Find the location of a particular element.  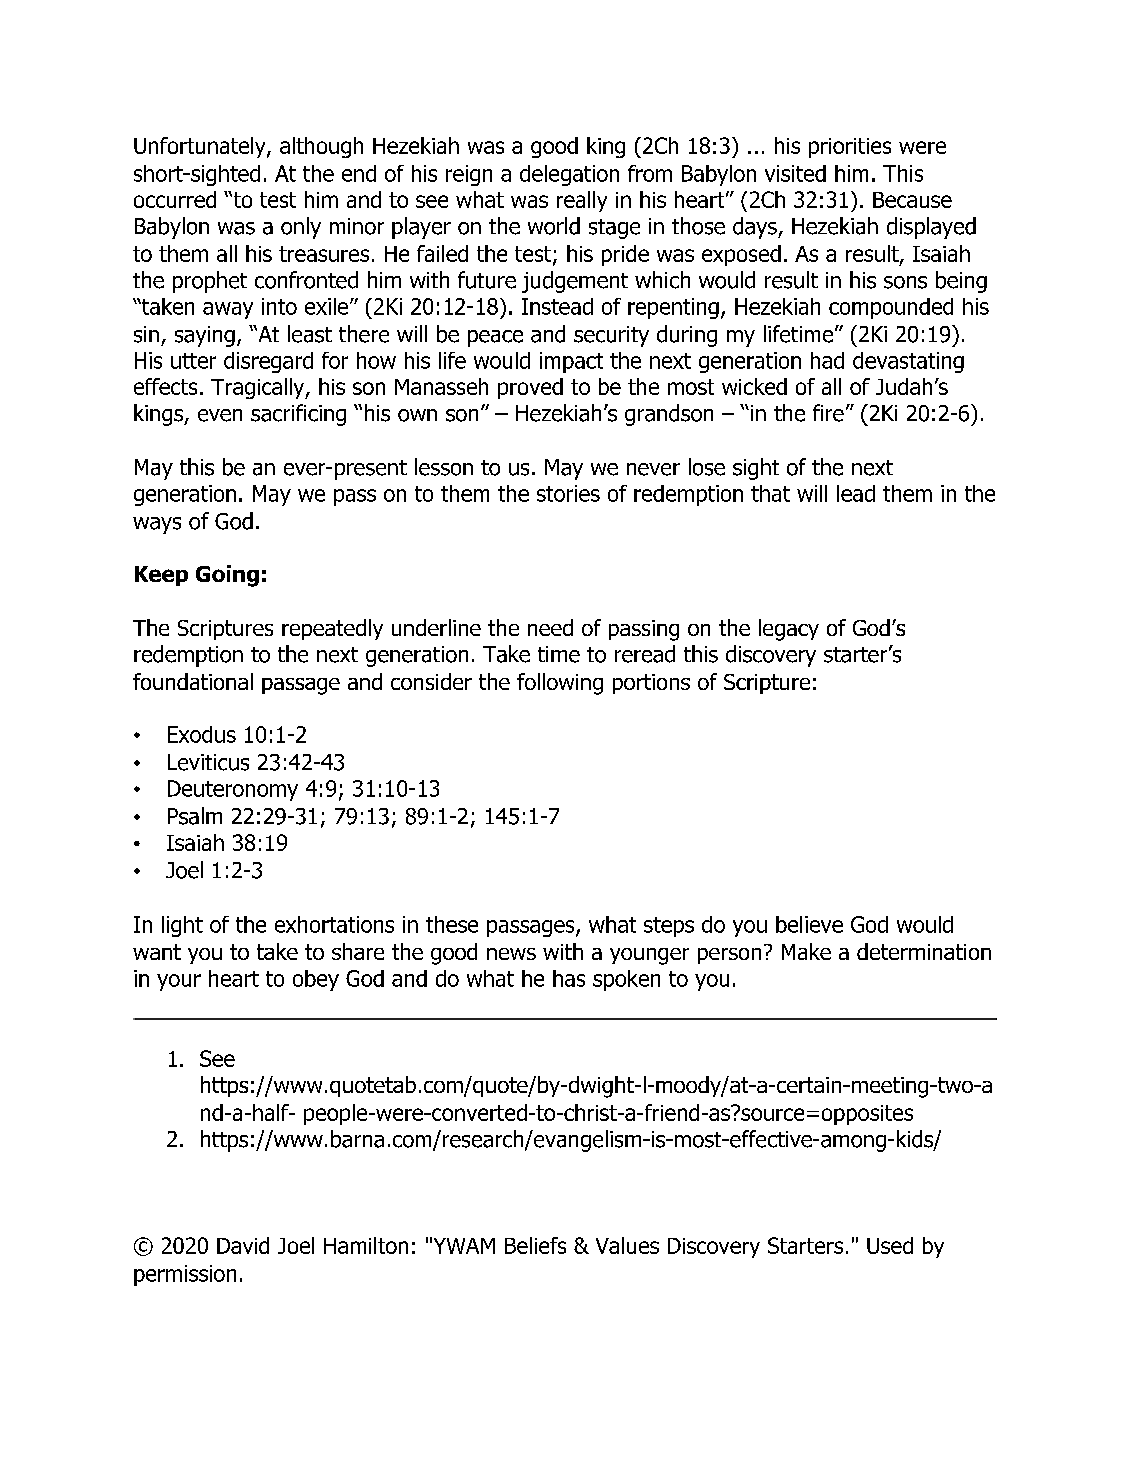

Make is located at coordinates (806, 951).
